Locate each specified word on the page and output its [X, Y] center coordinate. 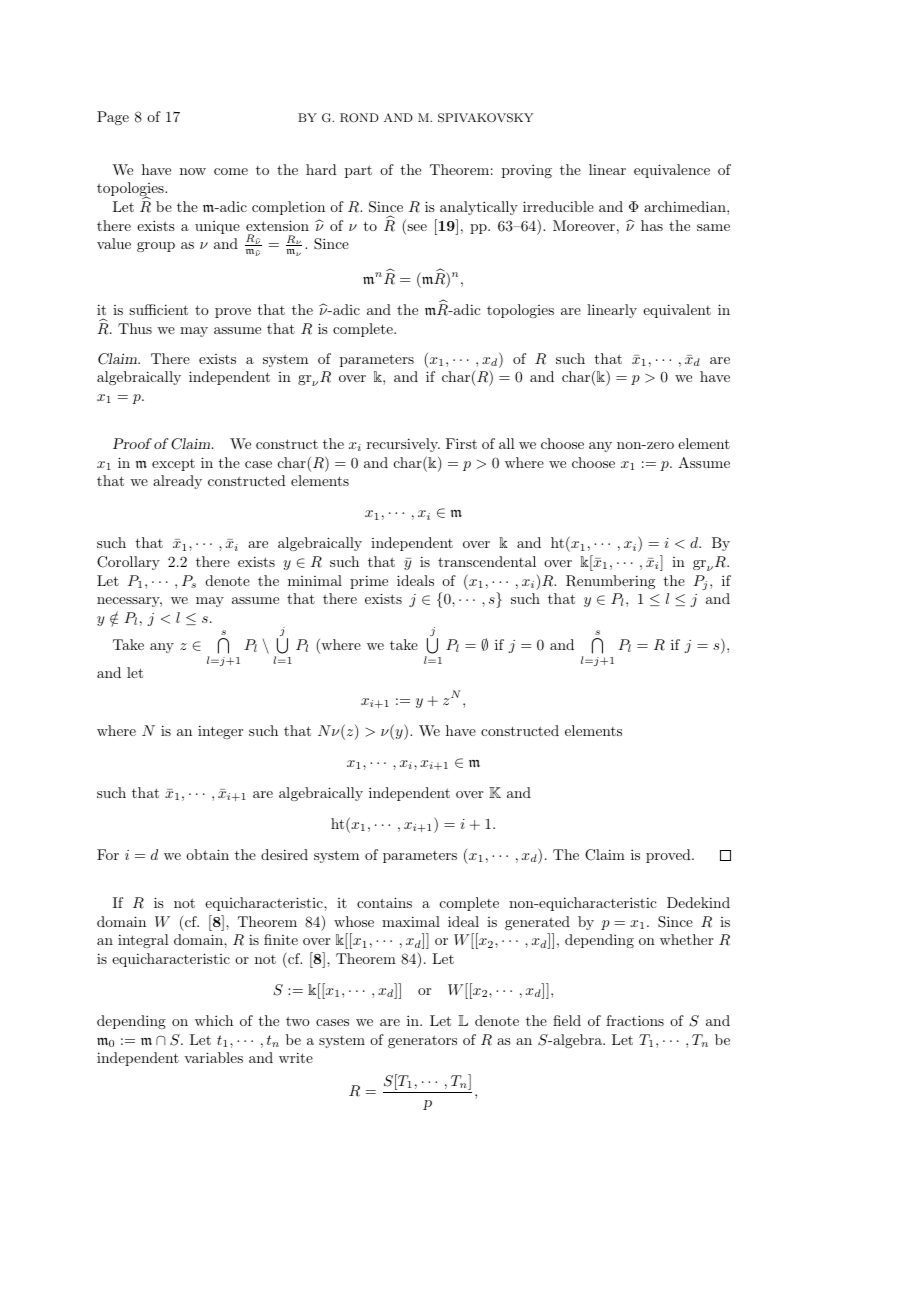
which [214, 1020]
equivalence [672, 171]
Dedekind [698, 902]
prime [369, 582]
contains [384, 902]
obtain [207, 854]
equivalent [677, 311]
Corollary [128, 563]
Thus [135, 328]
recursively [403, 445]
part [358, 171]
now [193, 171]
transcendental [487, 561]
